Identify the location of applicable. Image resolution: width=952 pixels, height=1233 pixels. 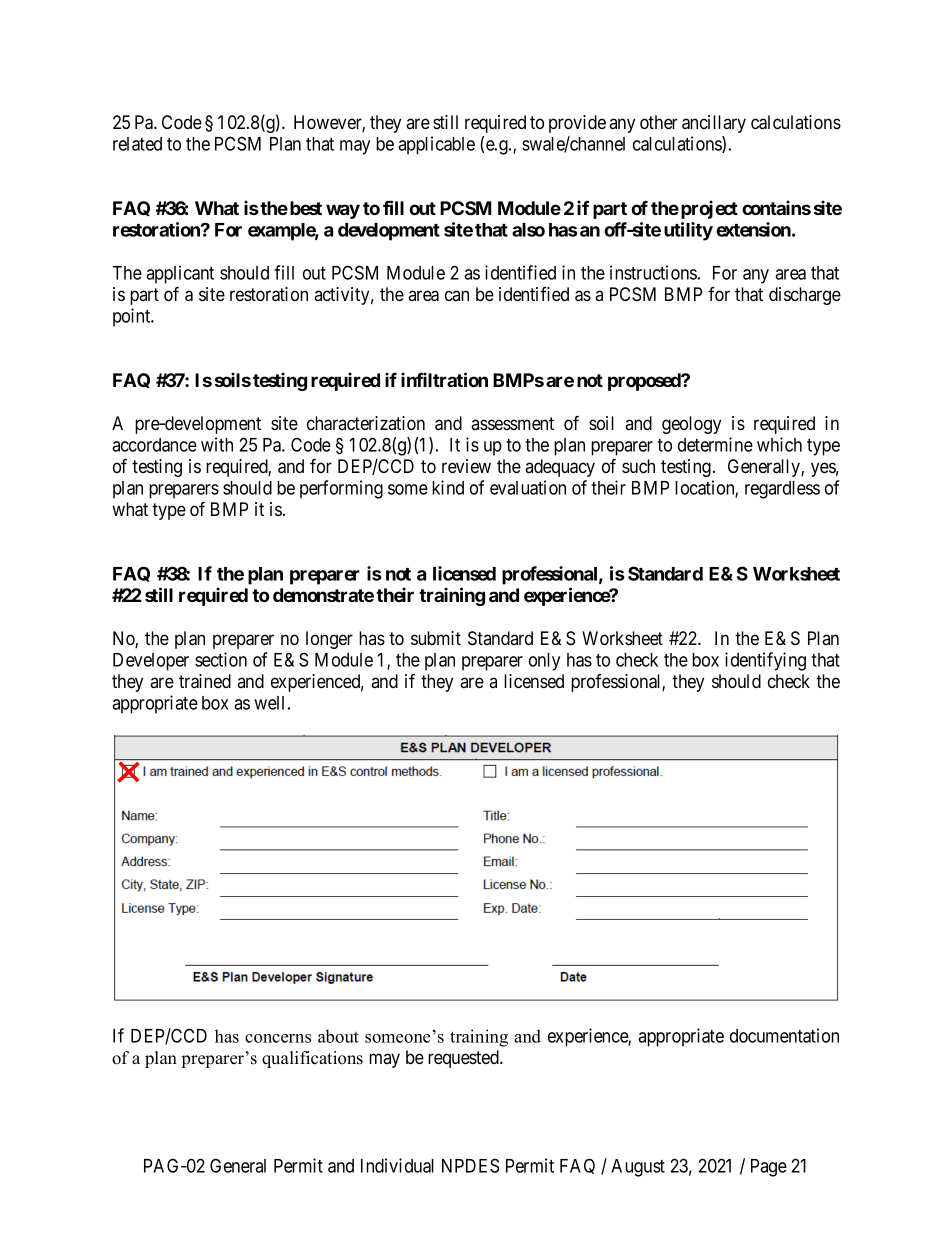
(436, 145).
